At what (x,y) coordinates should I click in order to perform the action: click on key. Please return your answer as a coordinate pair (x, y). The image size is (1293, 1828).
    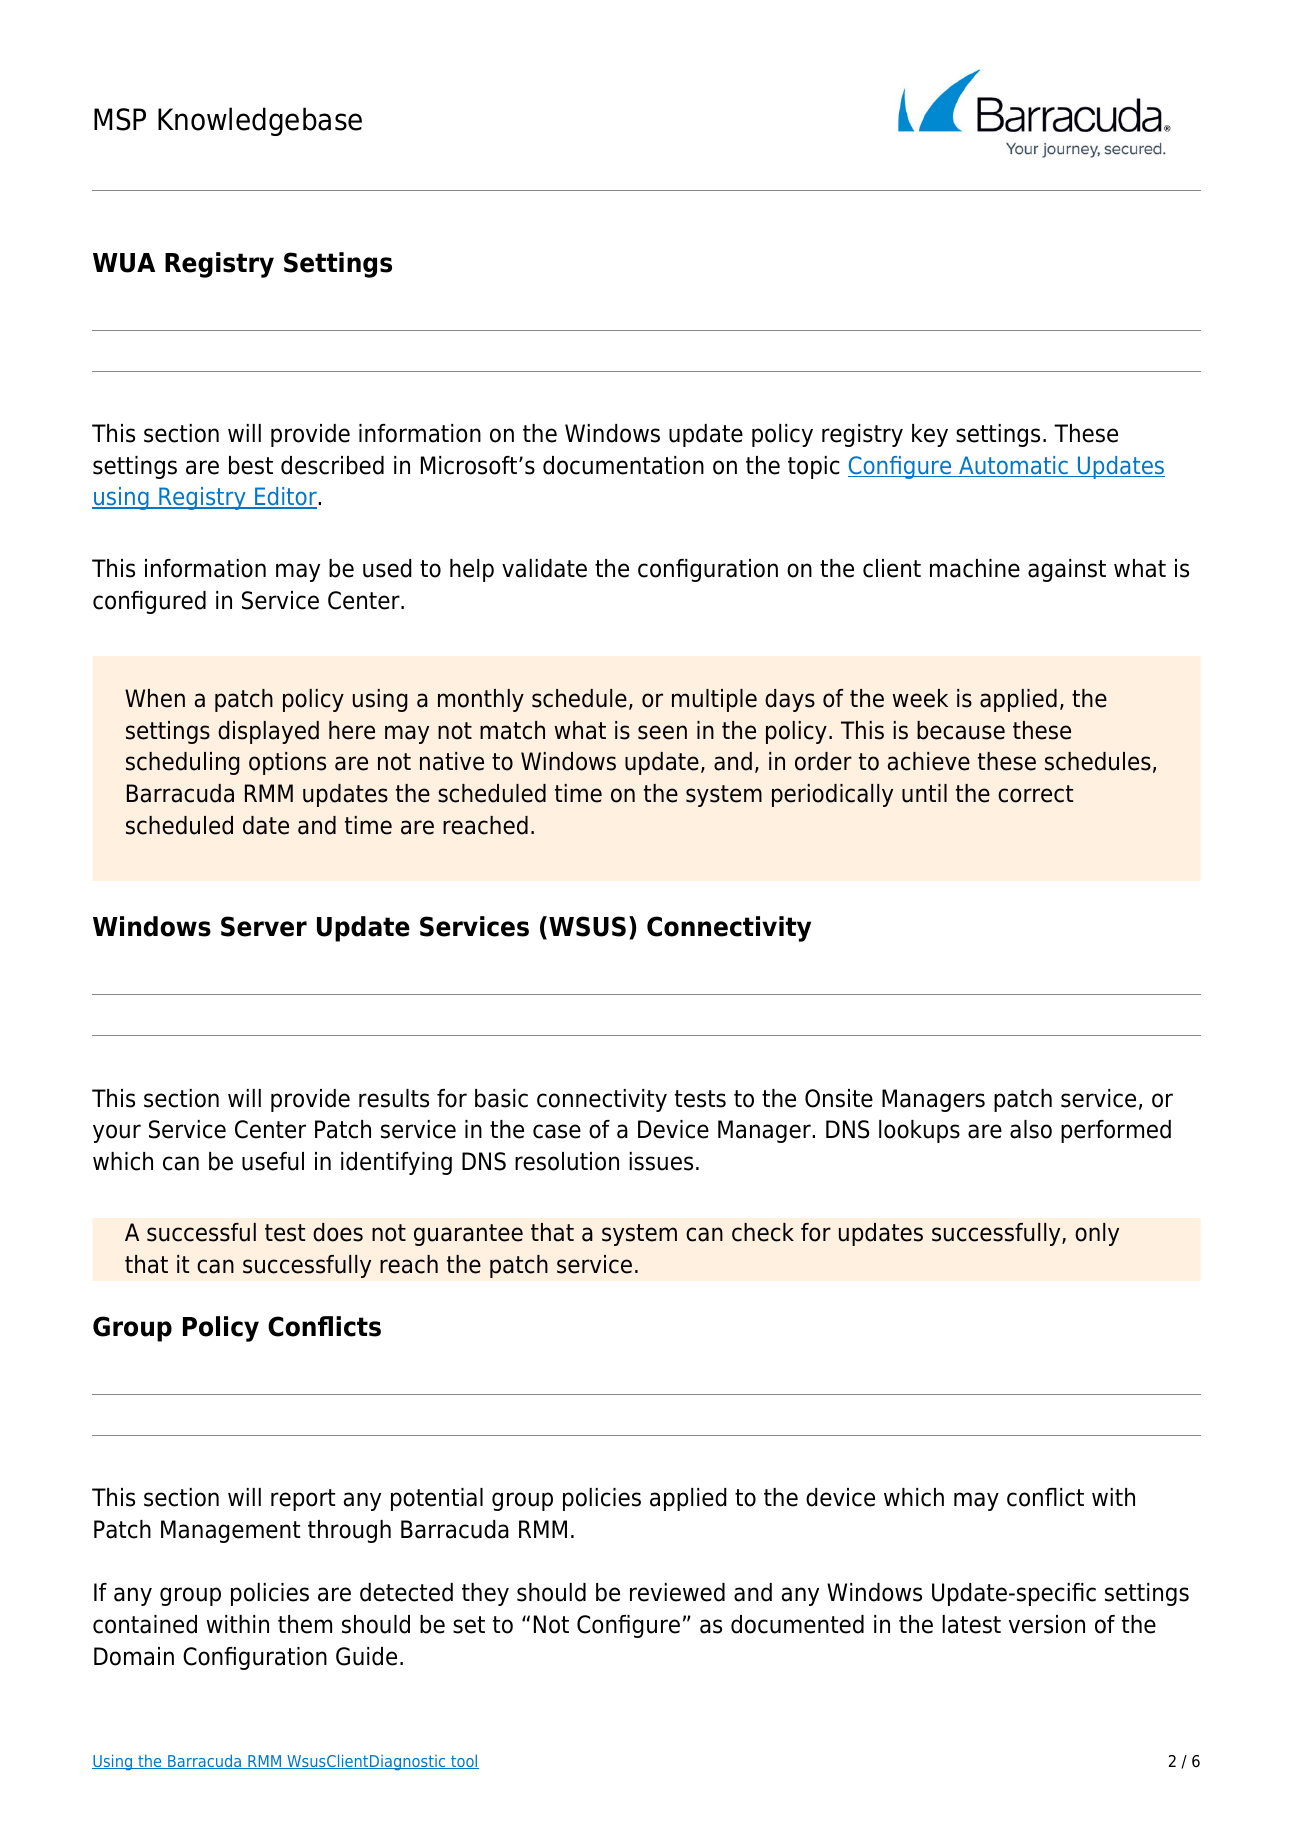
    Looking at the image, I should click on (930, 435).
